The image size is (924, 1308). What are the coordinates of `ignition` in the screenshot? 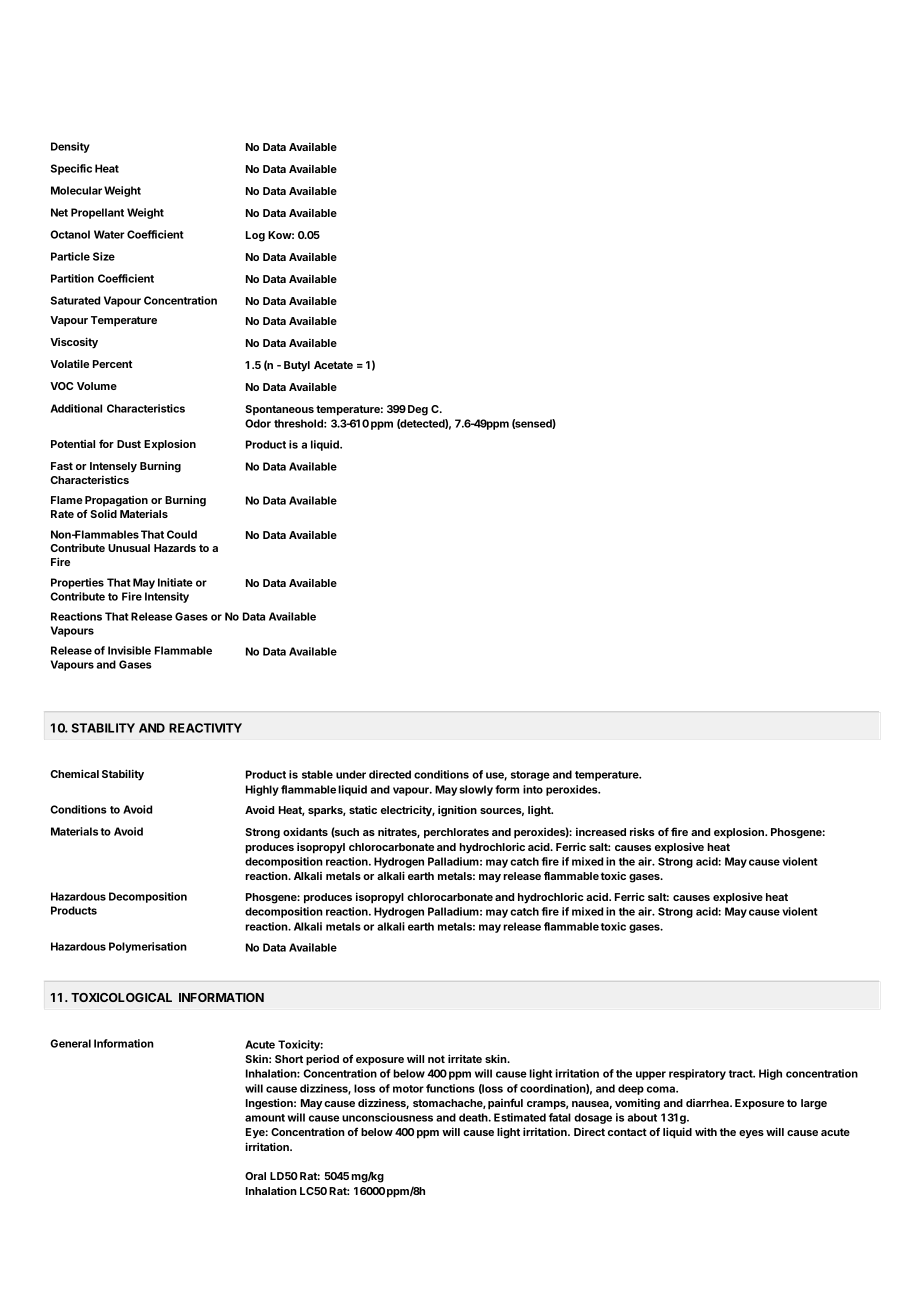 It's located at (457, 811).
